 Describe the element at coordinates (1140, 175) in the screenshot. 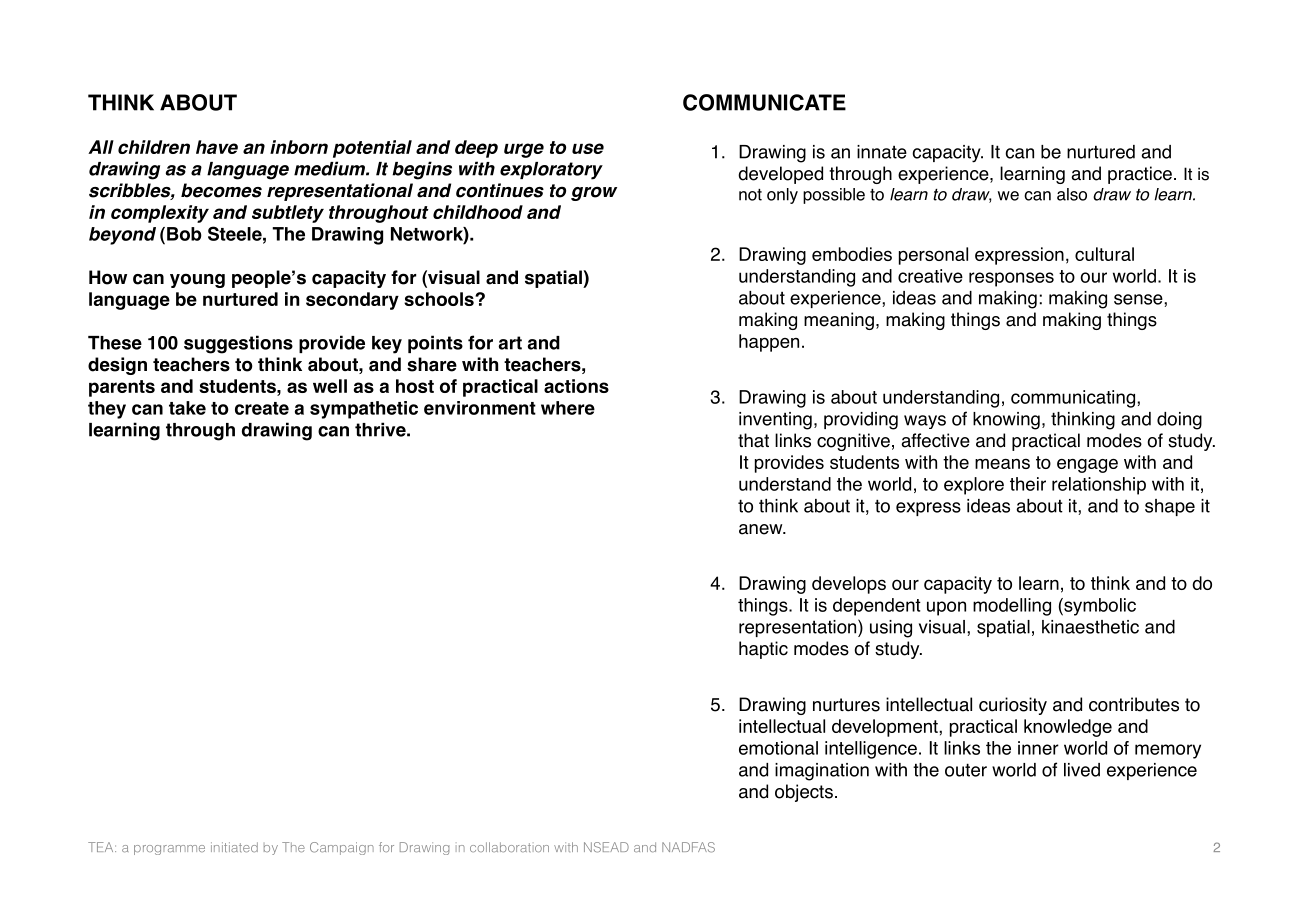

I see `practice` at that location.
